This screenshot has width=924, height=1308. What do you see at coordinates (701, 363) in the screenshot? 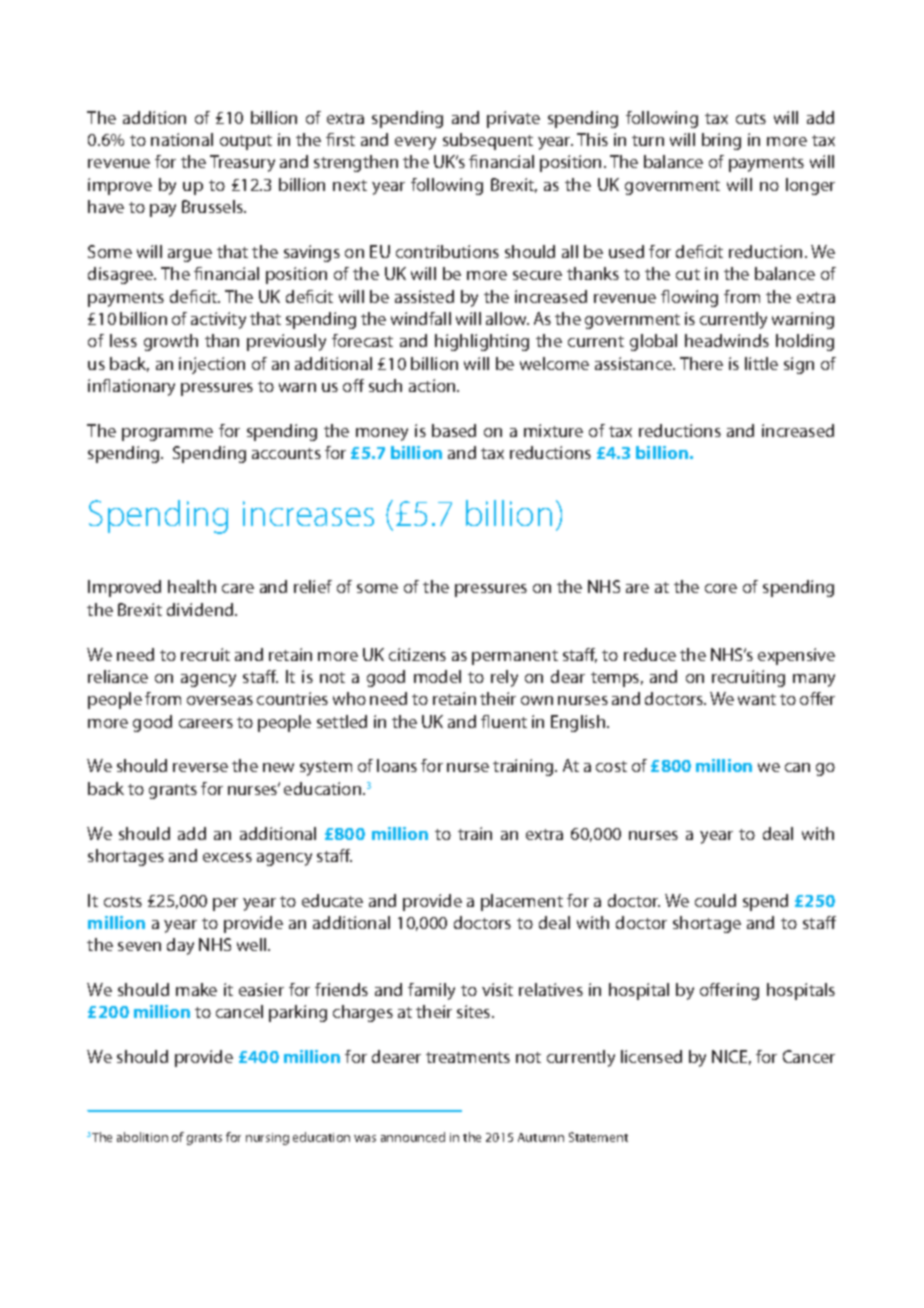
I see `There` at bounding box center [701, 363].
